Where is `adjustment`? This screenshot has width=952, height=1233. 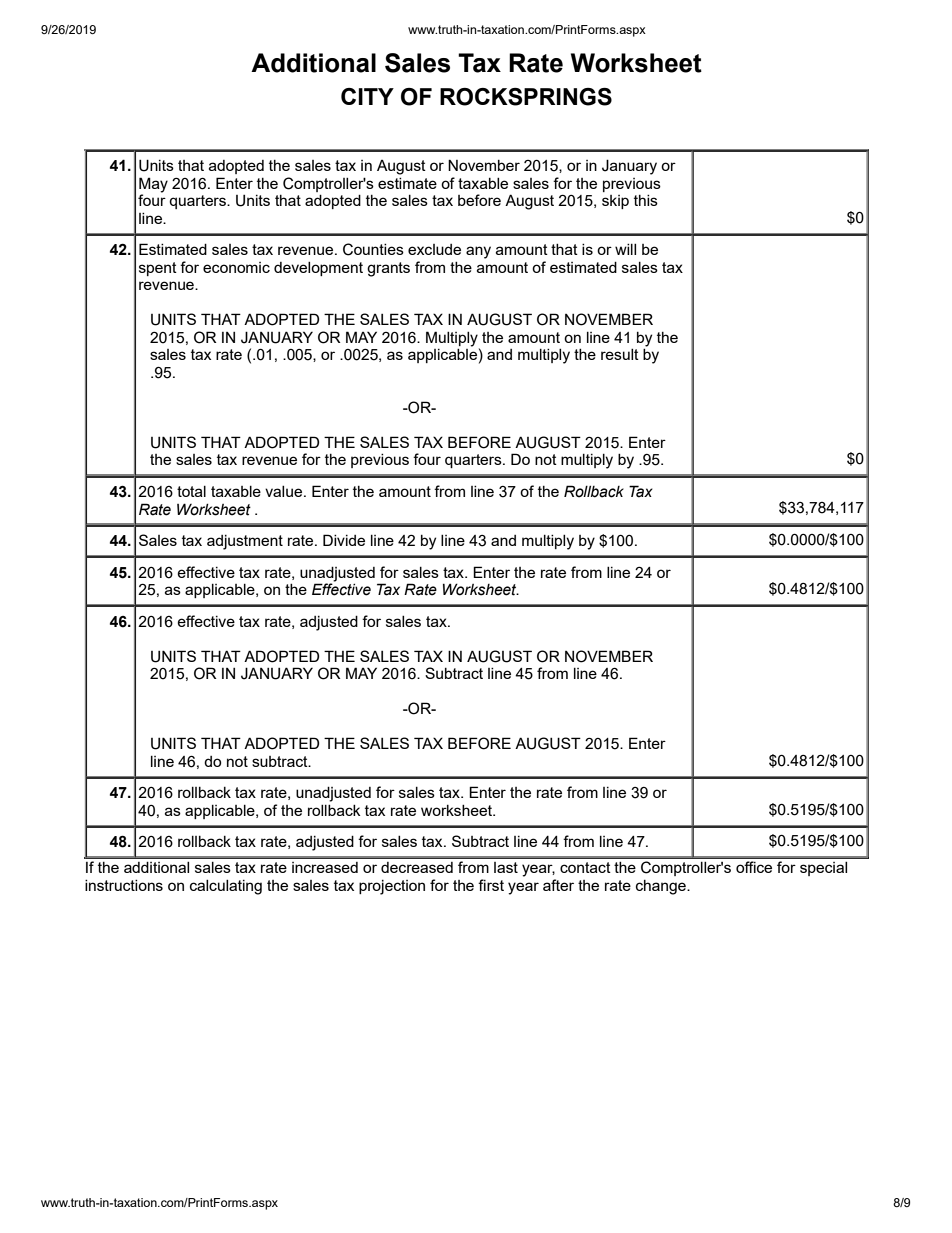 adjustment is located at coordinates (245, 542).
